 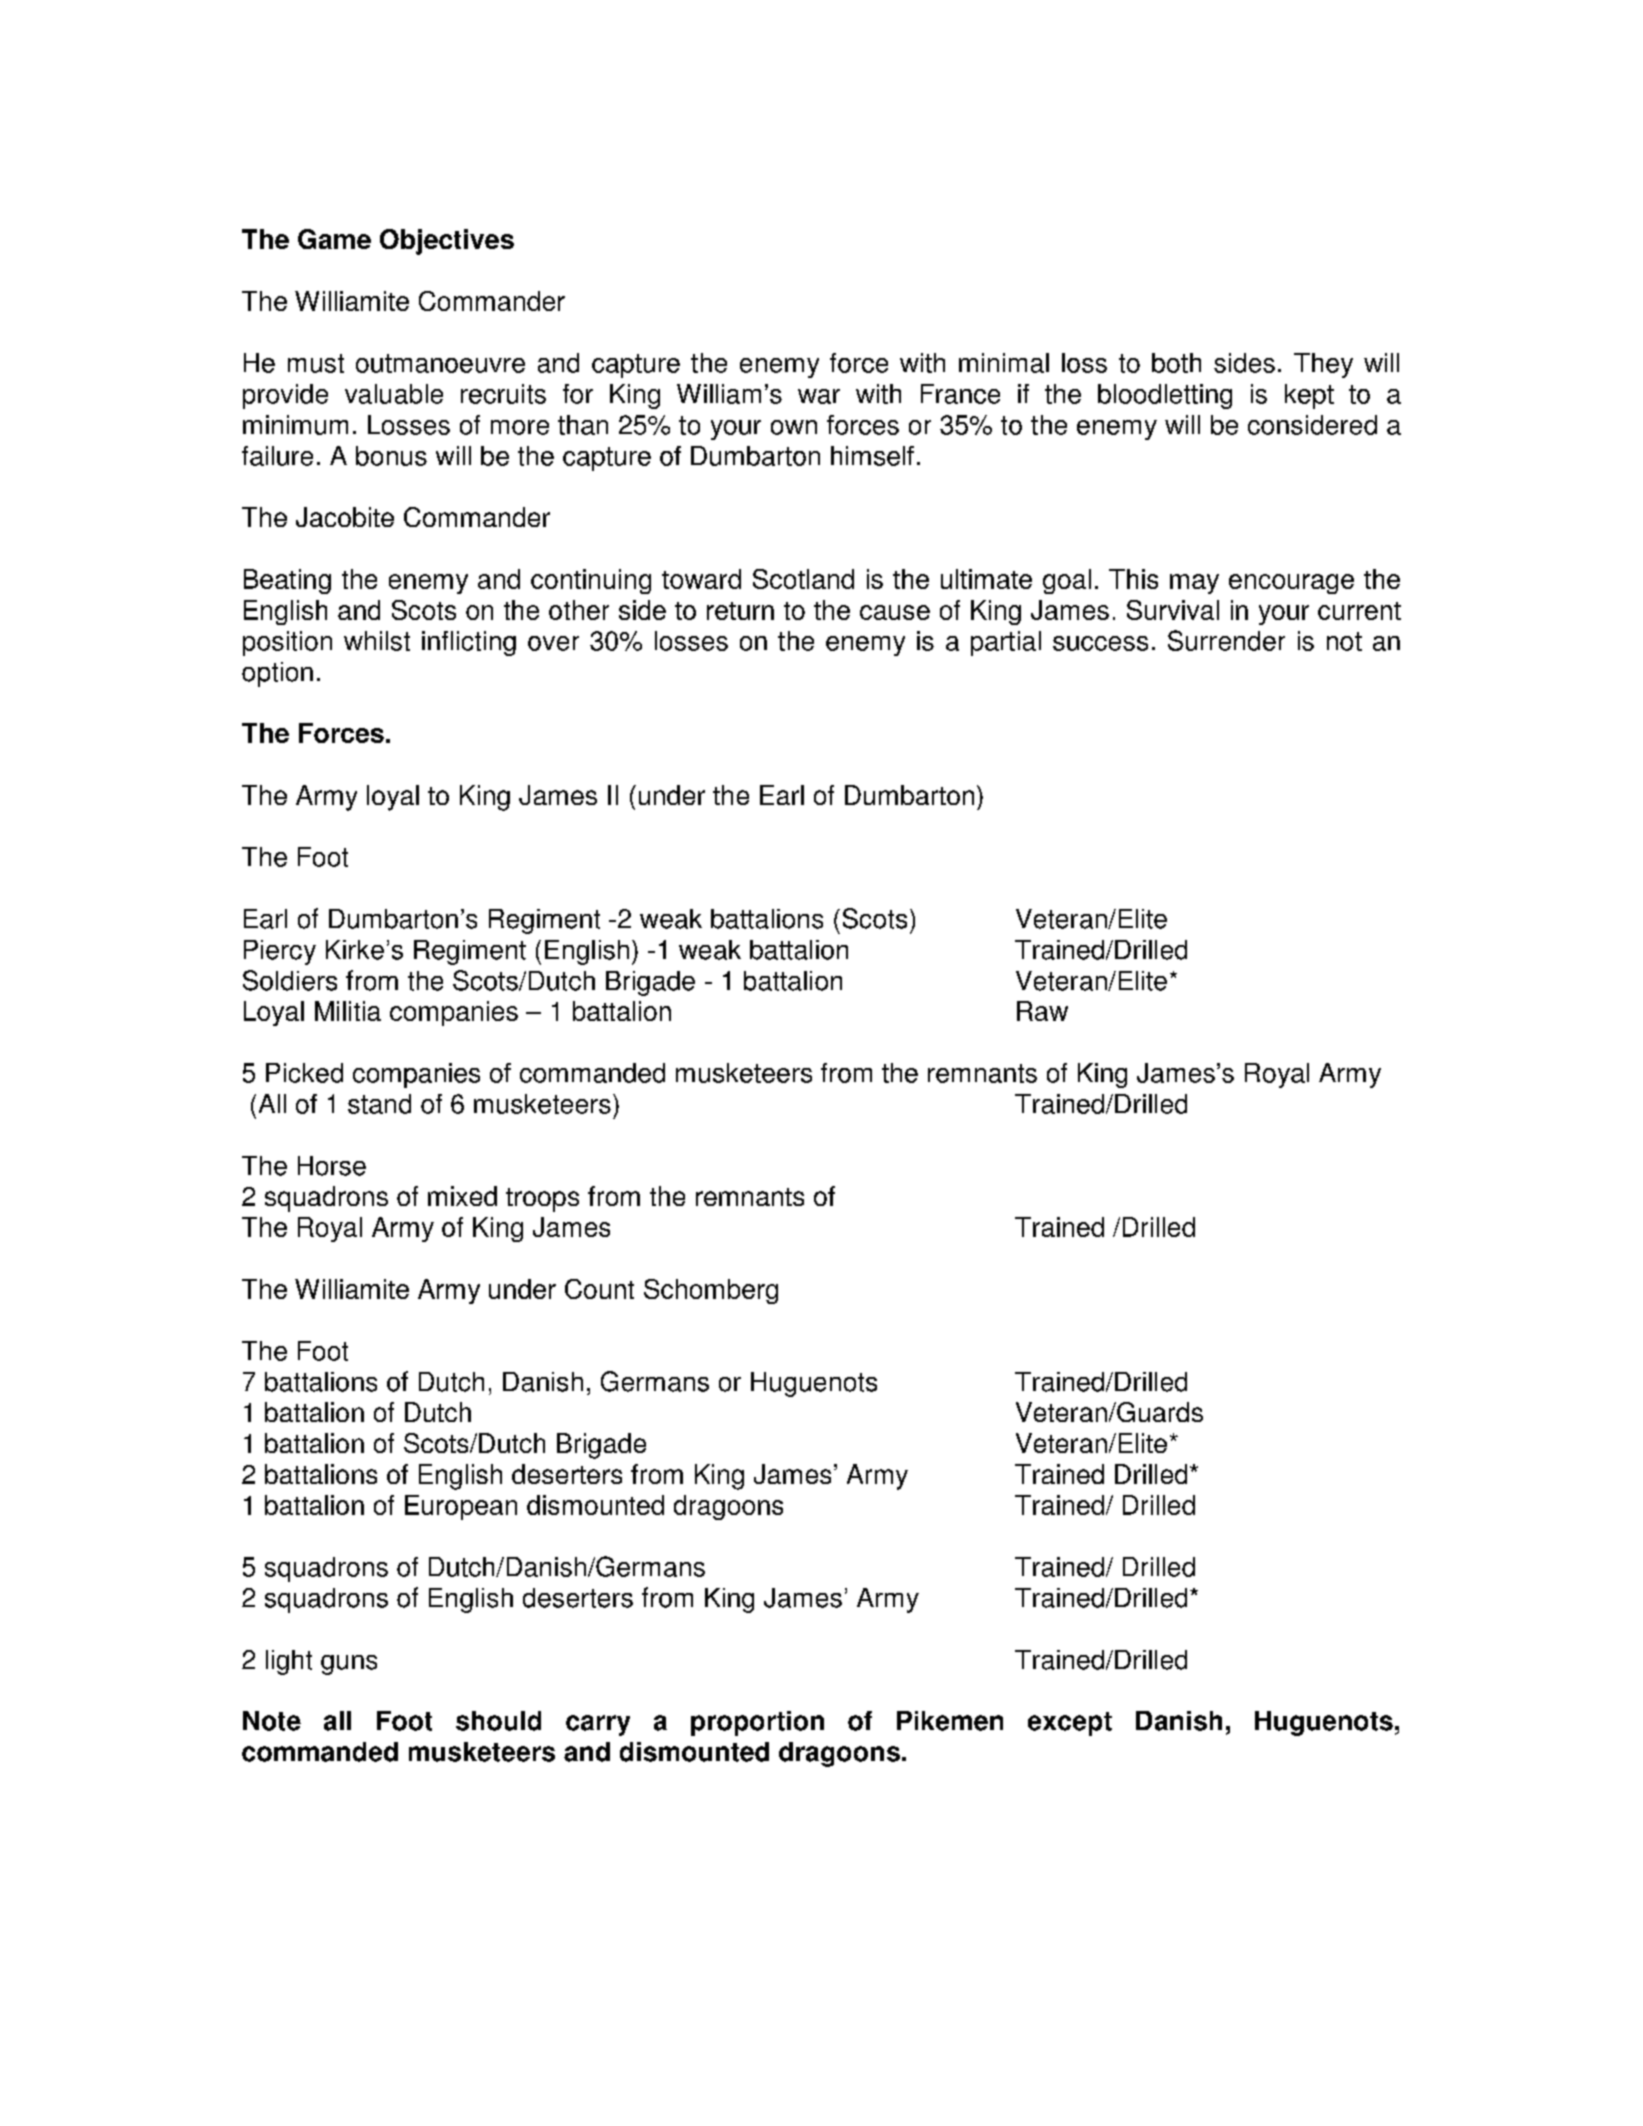 What do you see at coordinates (757, 1723) in the screenshot?
I see `proportion` at bounding box center [757, 1723].
